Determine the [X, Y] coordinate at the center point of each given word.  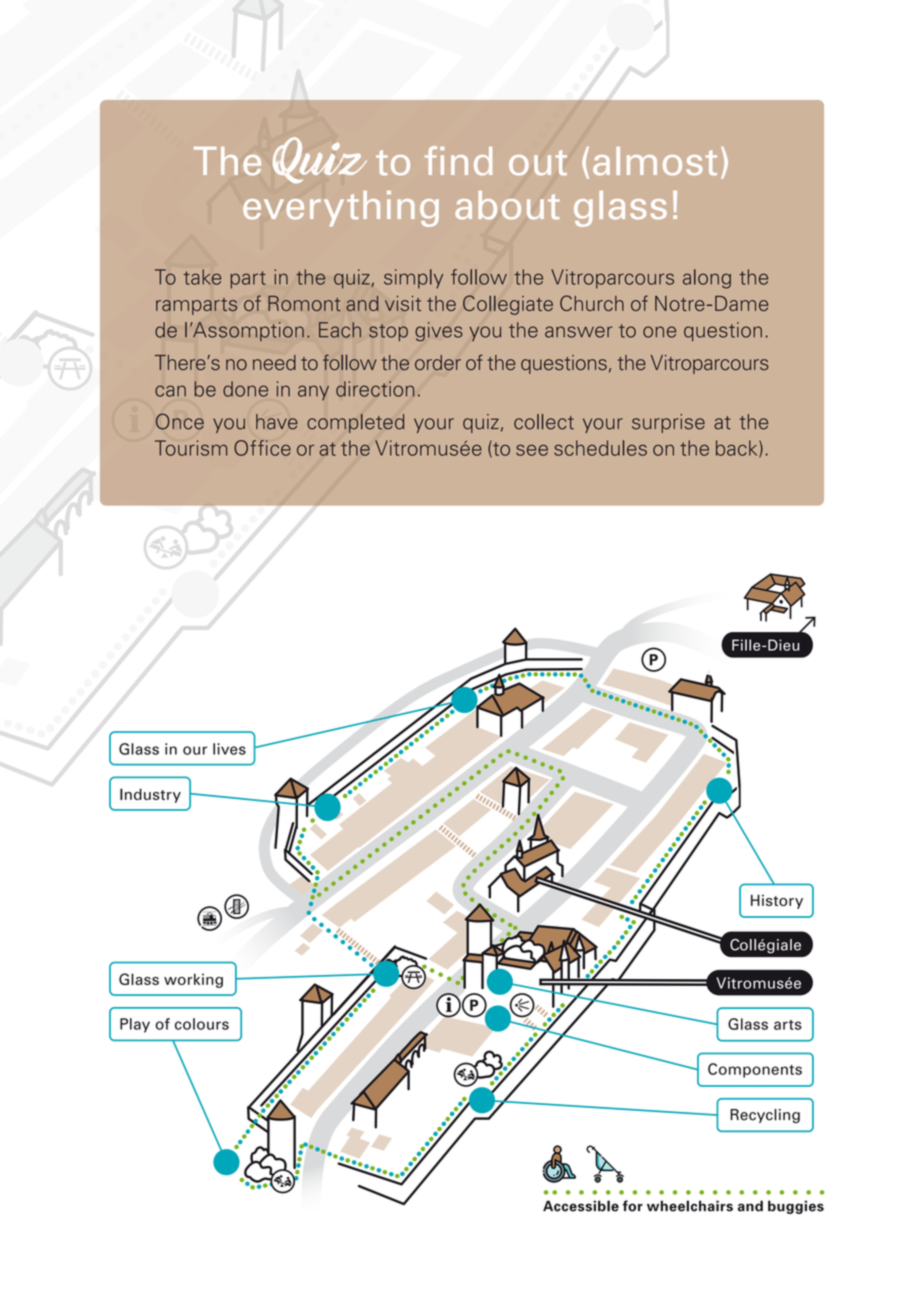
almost [655, 161]
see [532, 450]
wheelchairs [690, 1206]
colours [202, 1024]
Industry [150, 795]
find [459, 161]
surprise [668, 423]
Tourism [191, 448]
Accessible [581, 1206]
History [777, 901]
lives [229, 749]
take [202, 277]
